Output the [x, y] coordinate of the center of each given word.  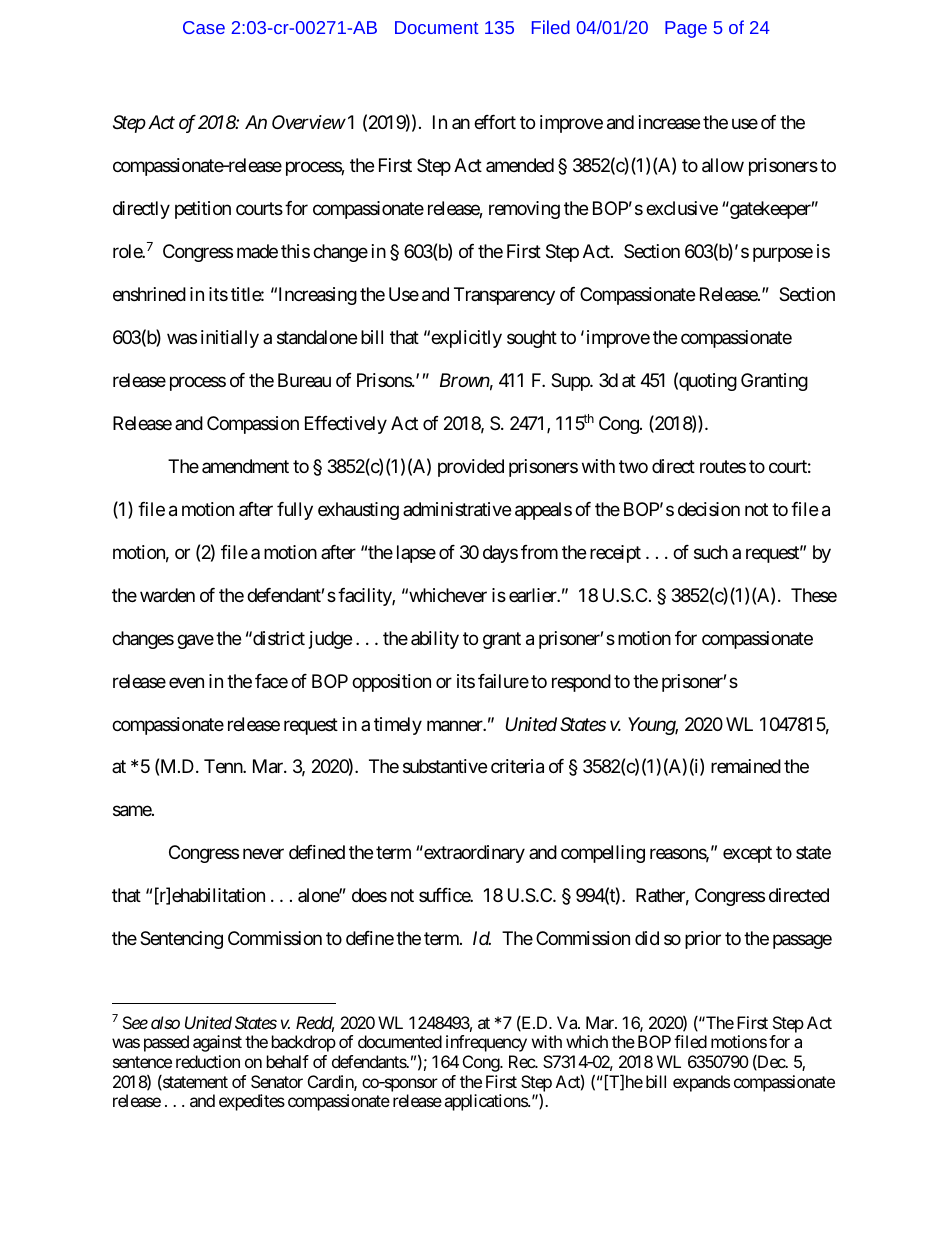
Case [204, 27]
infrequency [486, 1043]
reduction [208, 1061]
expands [701, 1083]
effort [495, 122]
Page [686, 29]
